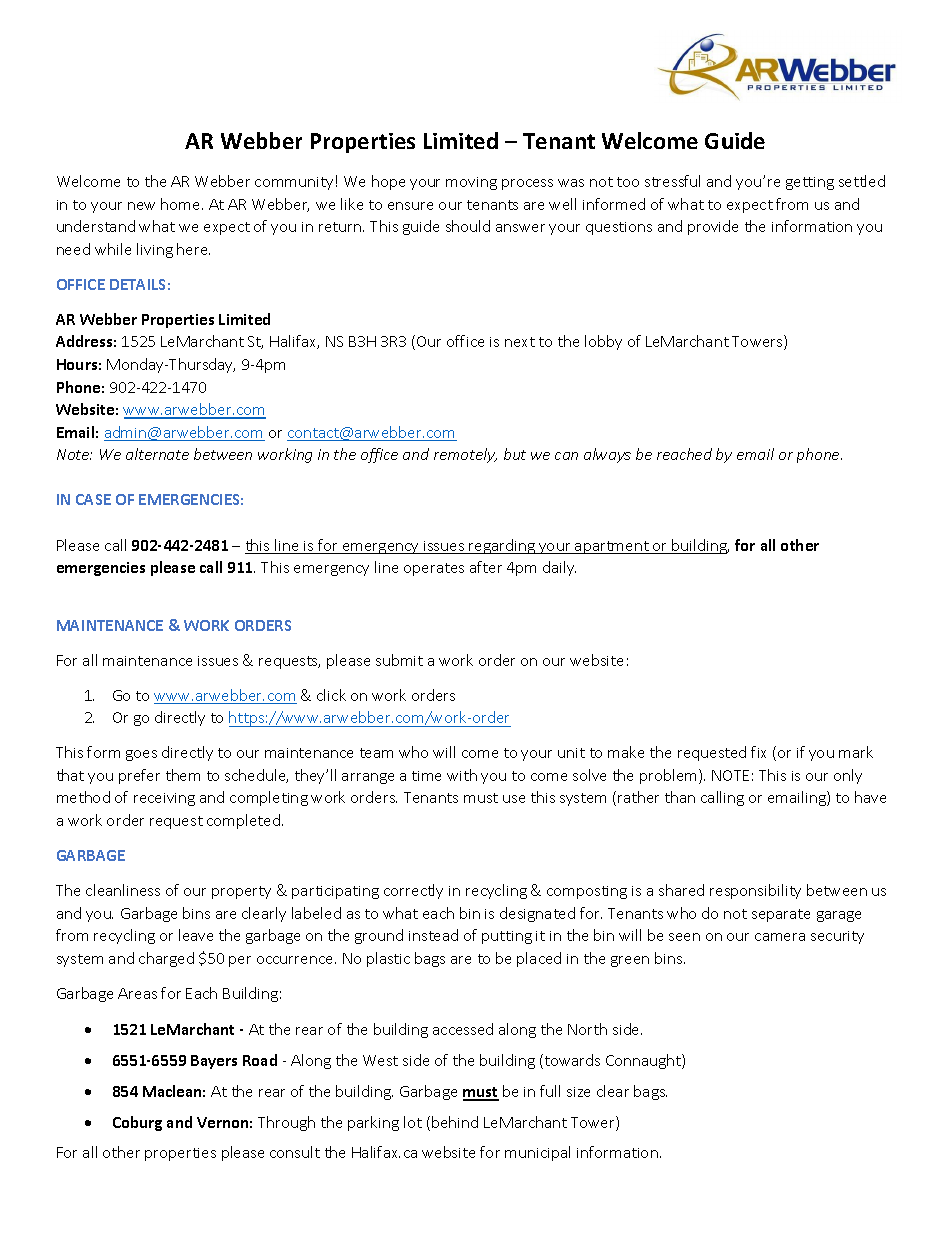  What do you see at coordinates (455, 1122) in the screenshot?
I see `behind` at bounding box center [455, 1122].
